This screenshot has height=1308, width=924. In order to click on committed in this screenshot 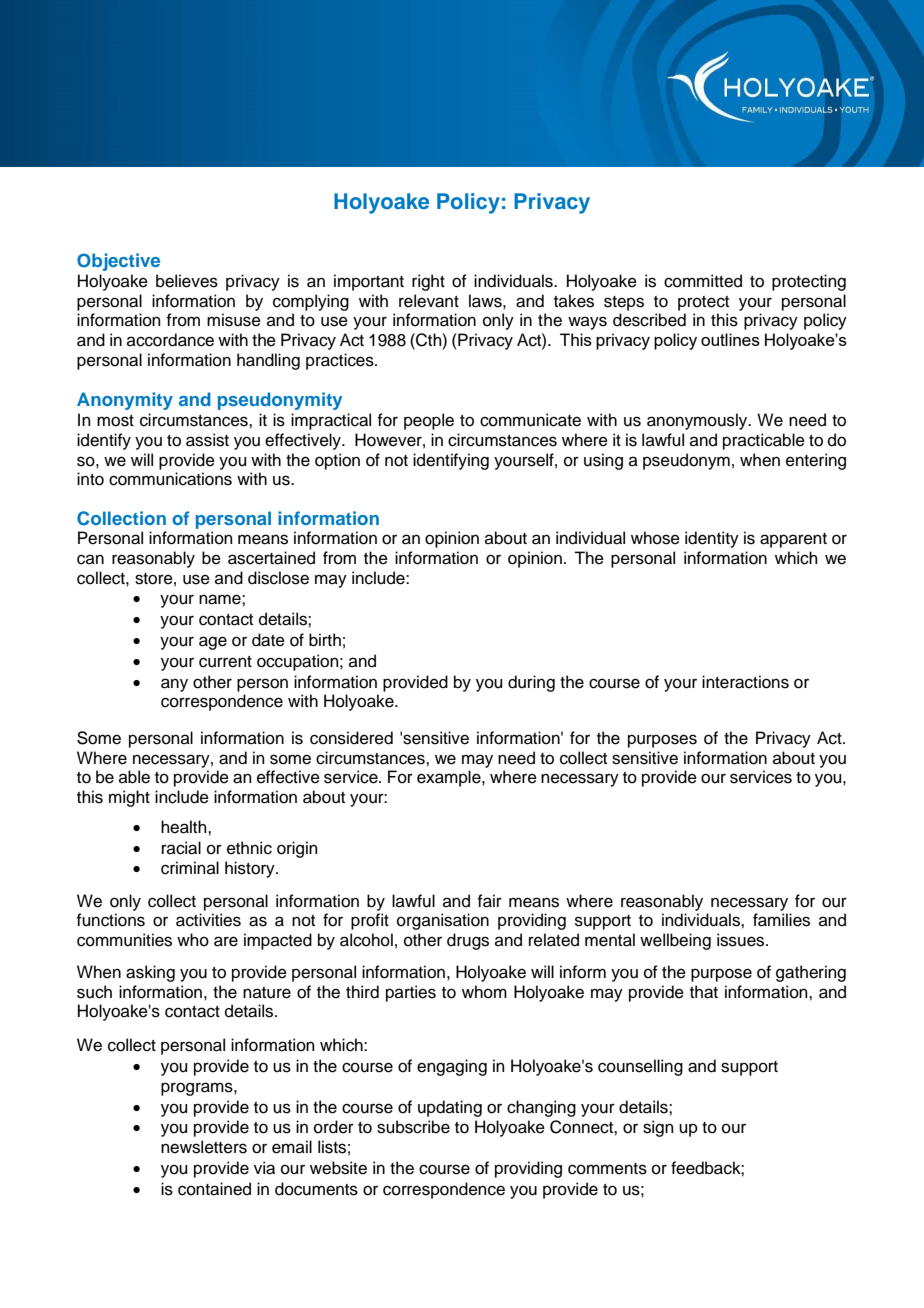, I will do `click(703, 281)`.
